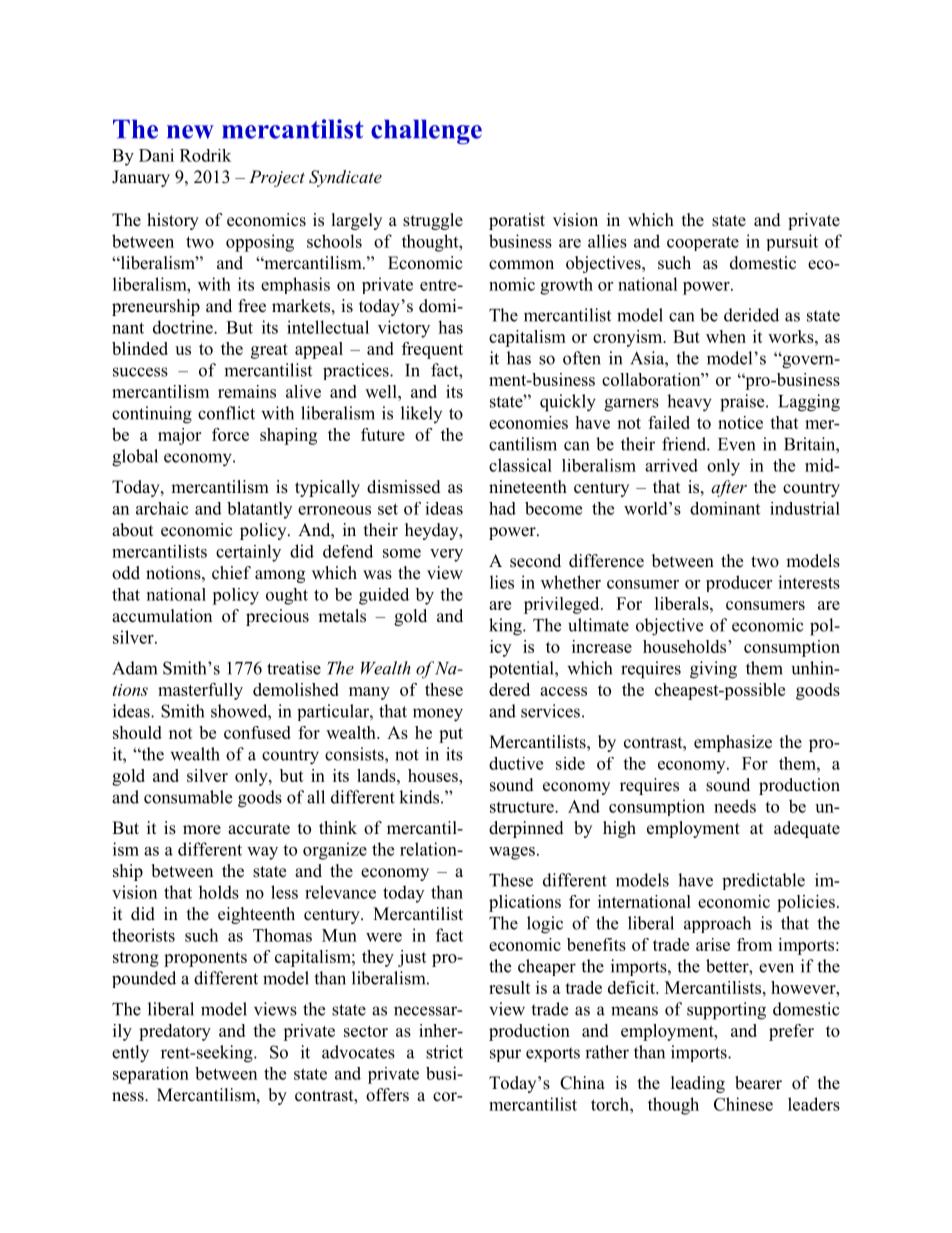  I want to click on praise, so click(743, 403).
